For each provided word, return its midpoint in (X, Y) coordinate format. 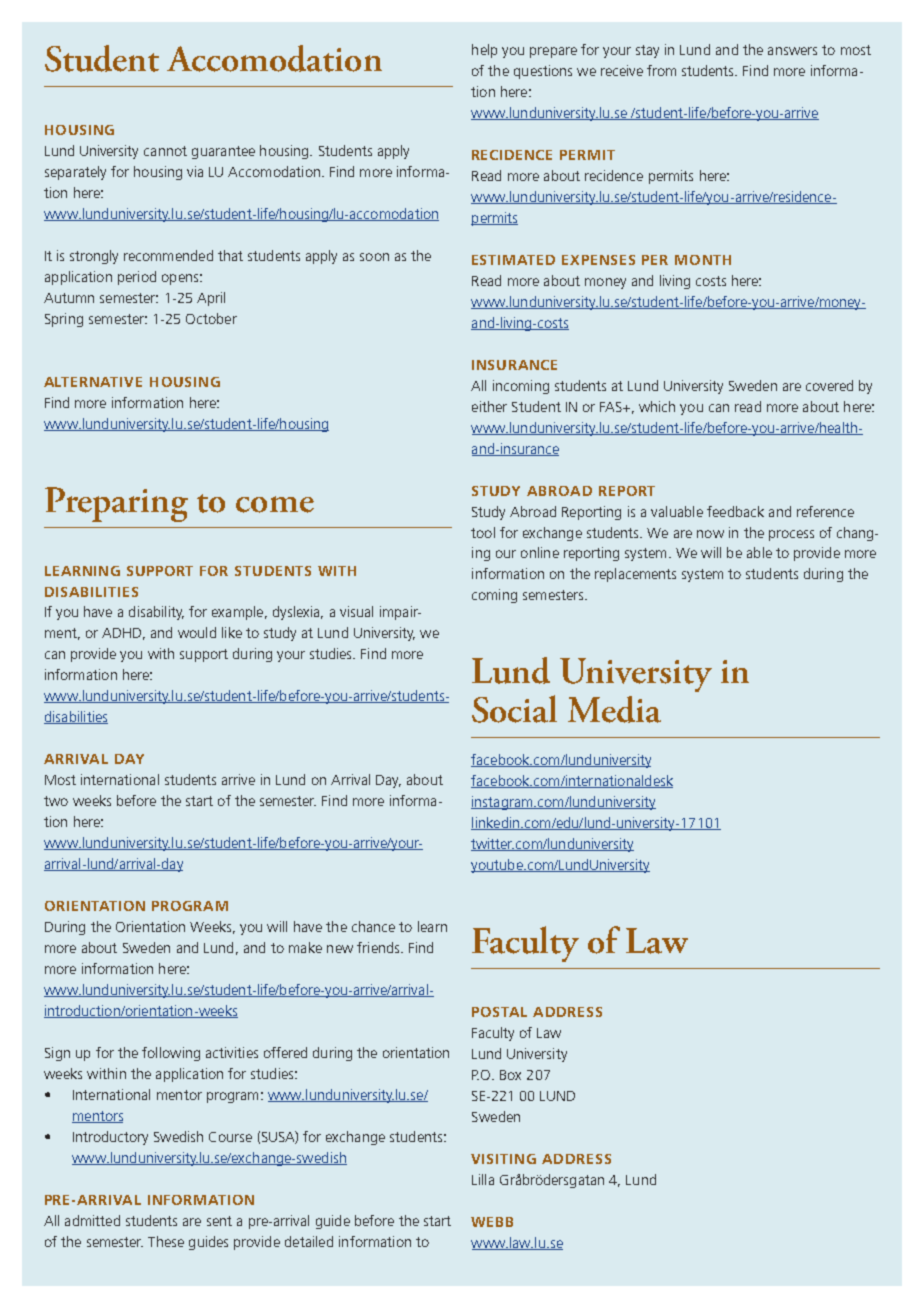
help (484, 51)
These (166, 1241)
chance (373, 926)
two (56, 801)
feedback (735, 511)
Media (614, 709)
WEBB (492, 1222)
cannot (165, 151)
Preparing (116, 504)
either (489, 406)
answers (792, 51)
